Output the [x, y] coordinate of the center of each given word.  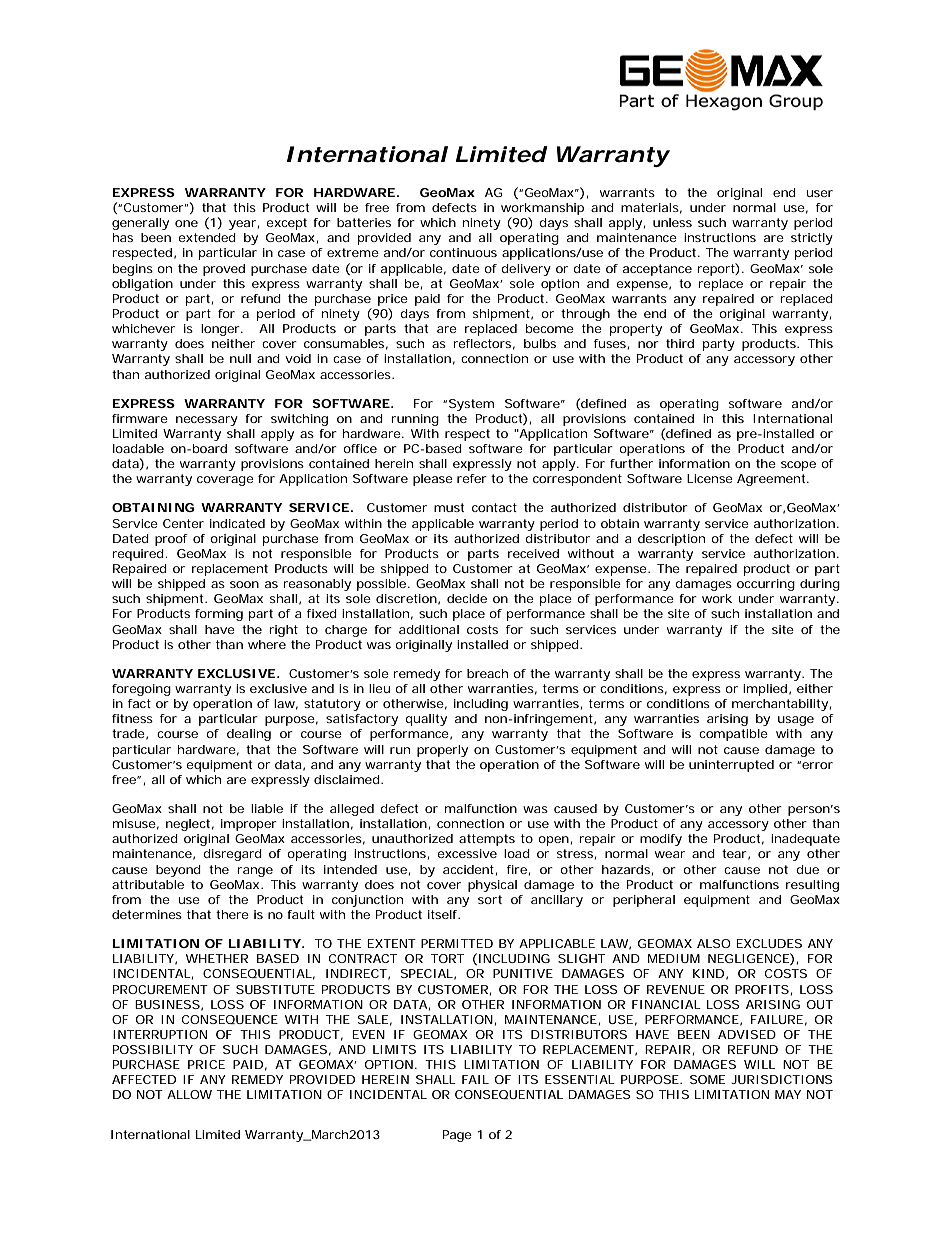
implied [765, 690]
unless [672, 222]
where [267, 644]
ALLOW [189, 1094]
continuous [463, 252]
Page [457, 1136]
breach [487, 673]
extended [207, 237]
